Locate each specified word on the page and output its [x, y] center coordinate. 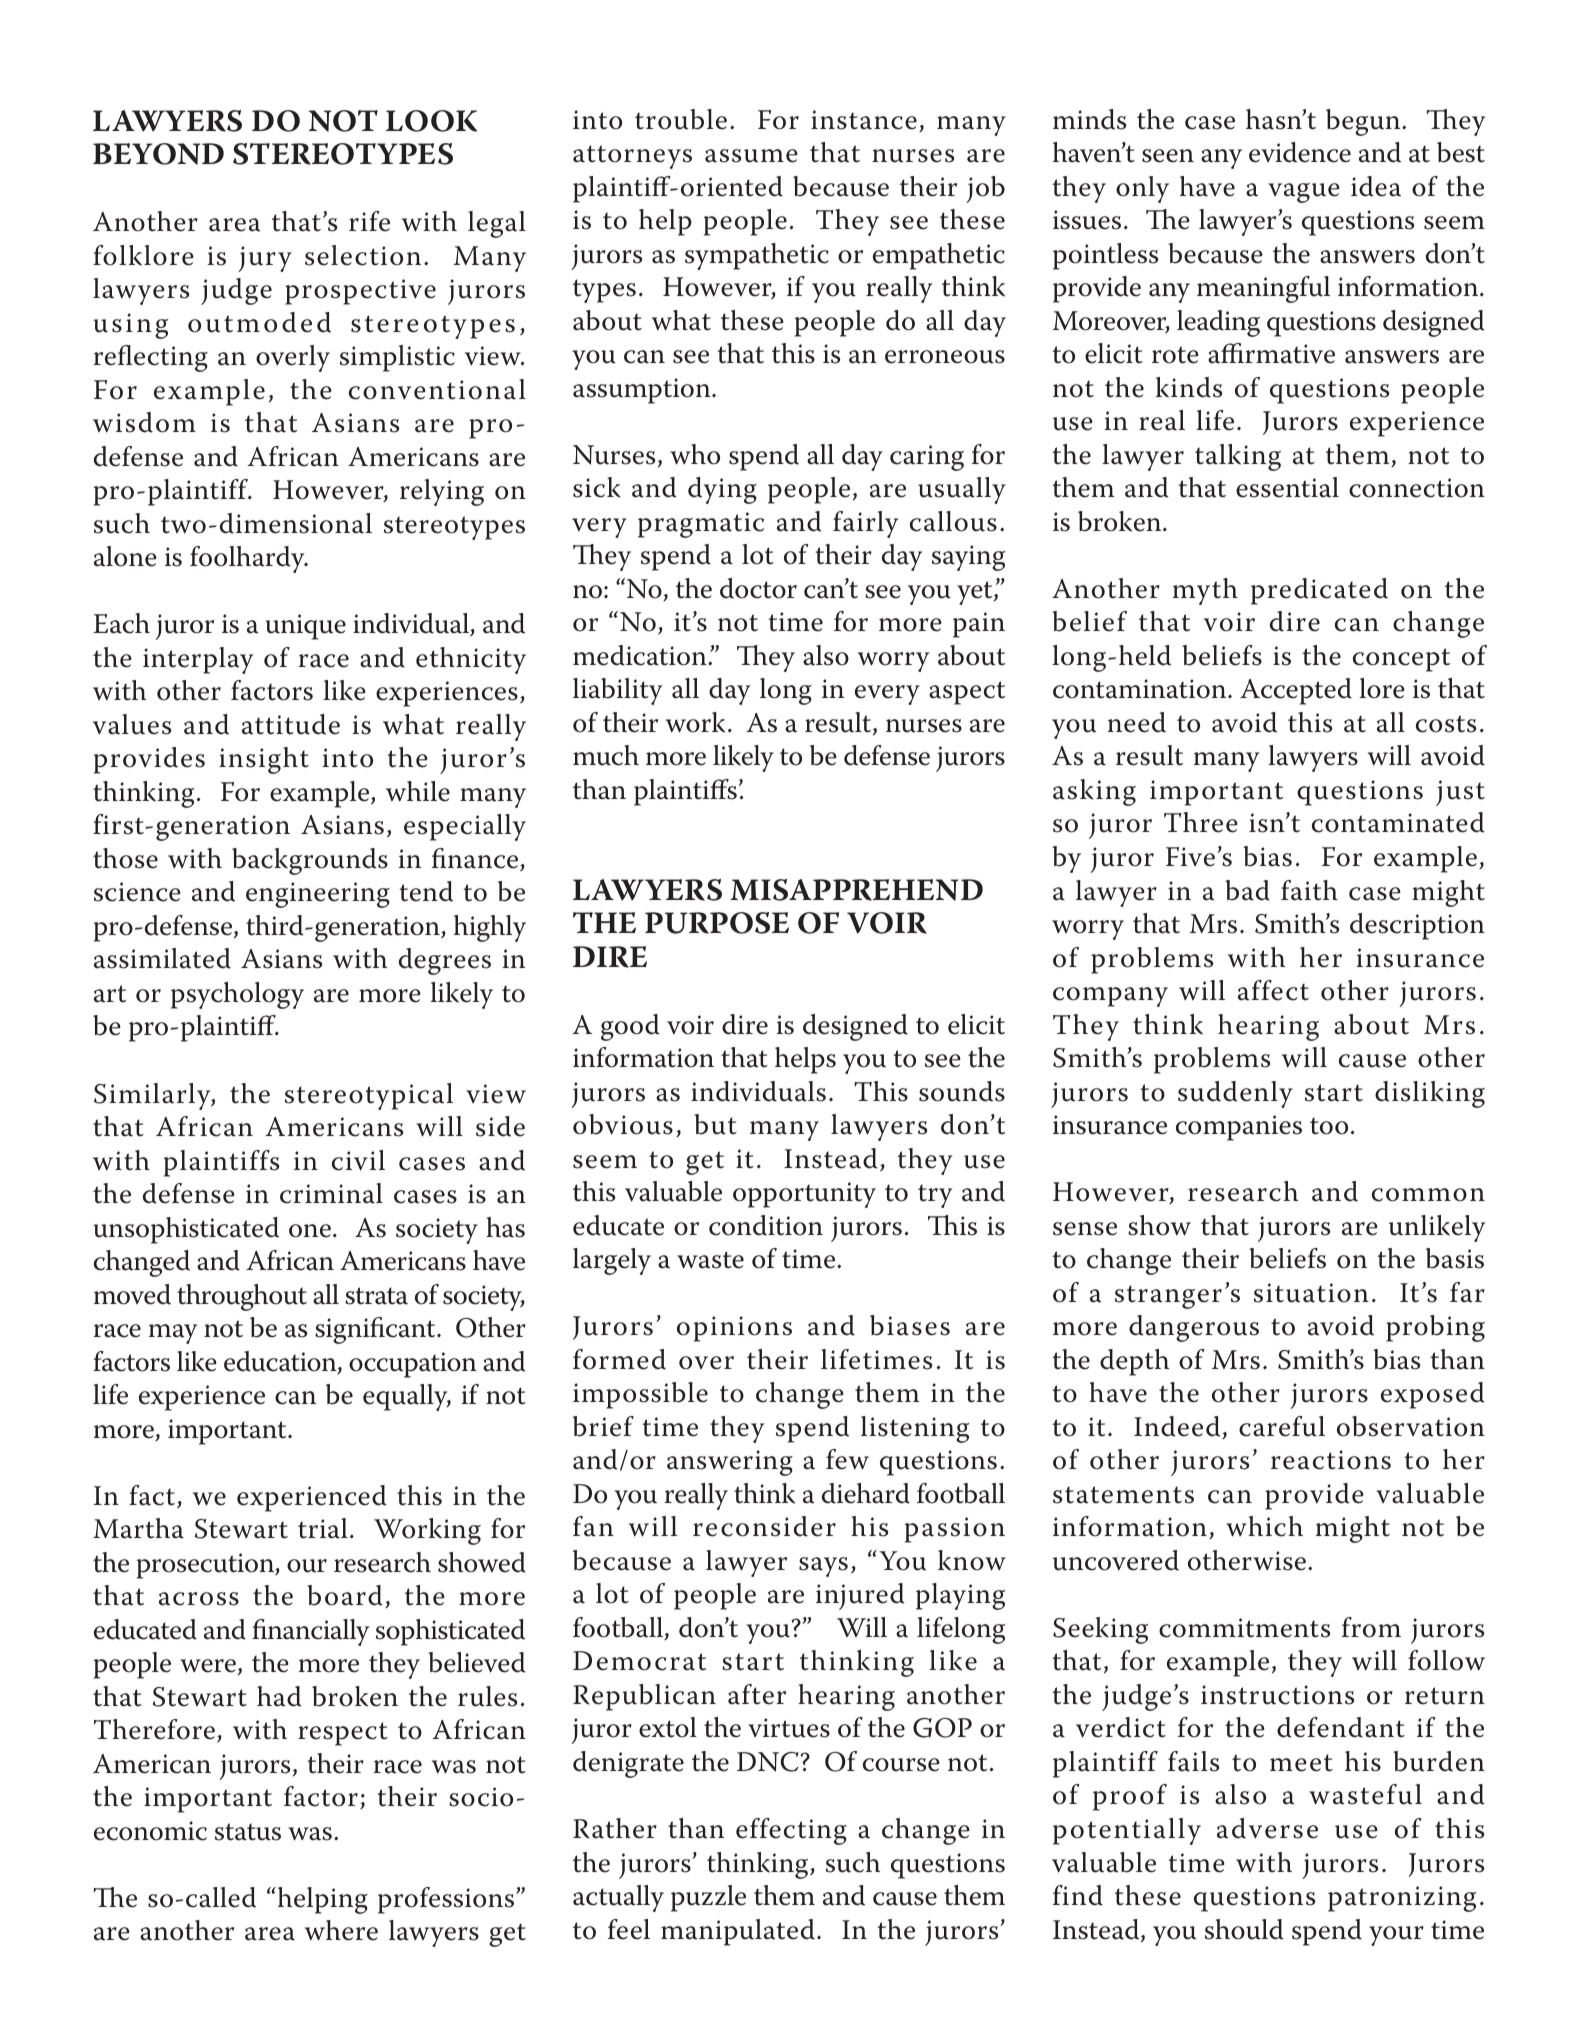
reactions [1331, 1460]
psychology [237, 995]
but [715, 1124]
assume [751, 156]
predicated [1319, 591]
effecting [791, 1831]
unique [306, 627]
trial [323, 1528]
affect [1273, 990]
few [847, 1459]
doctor [758, 588]
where [341, 1930]
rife [369, 221]
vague [1304, 193]
